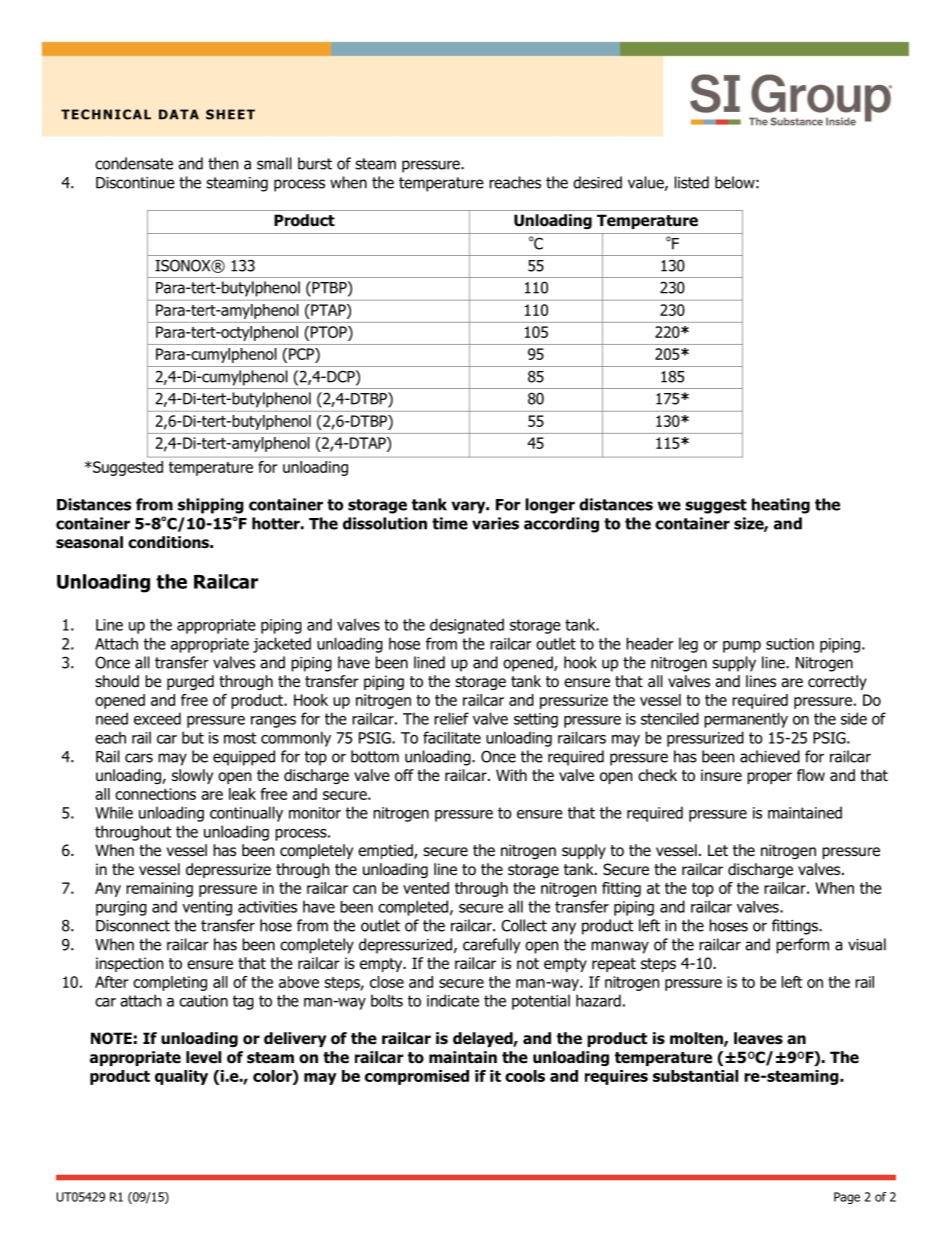  Describe the element at coordinates (790, 644) in the page. I see `suction` at that location.
